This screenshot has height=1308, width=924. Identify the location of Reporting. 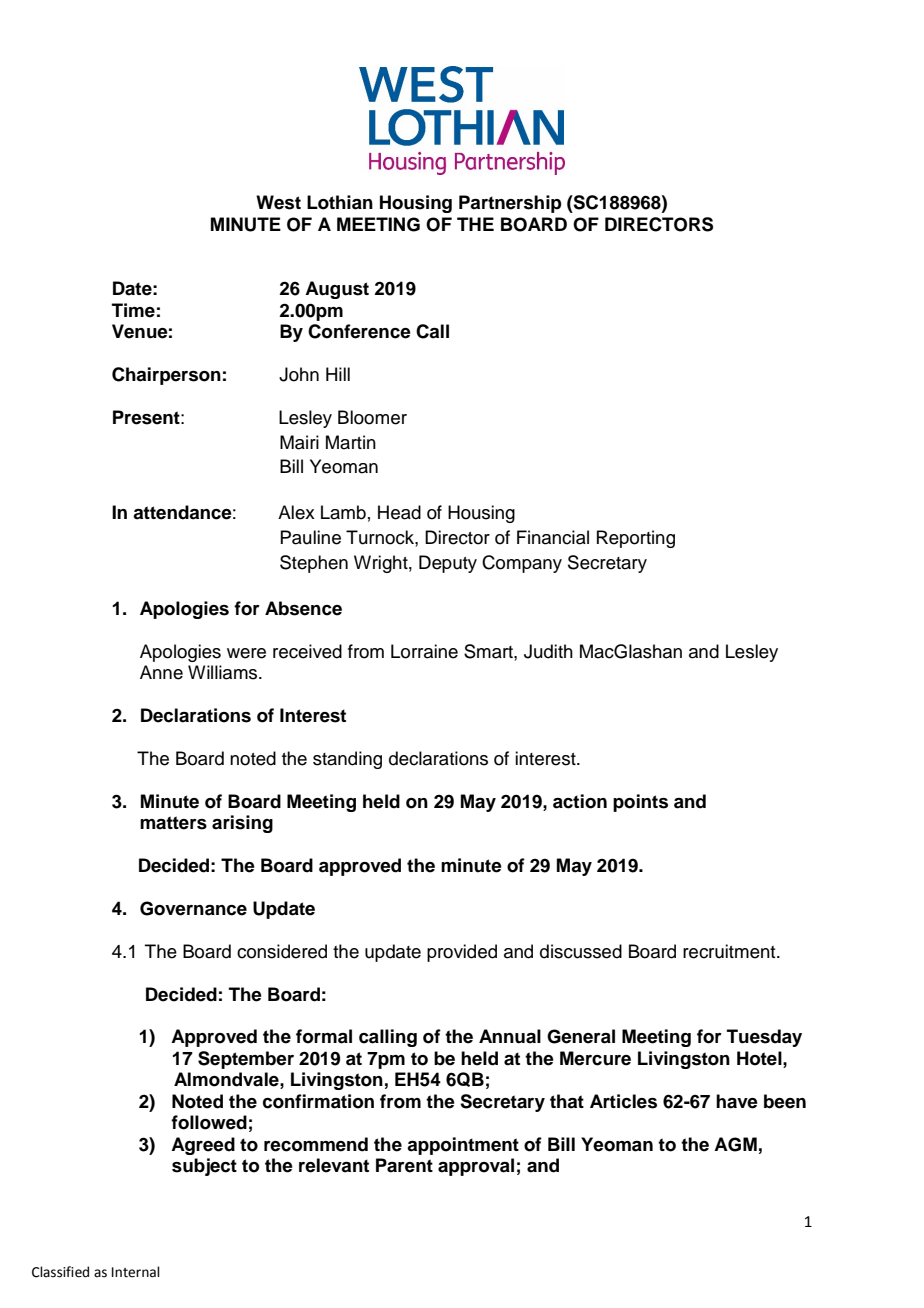
(636, 539).
